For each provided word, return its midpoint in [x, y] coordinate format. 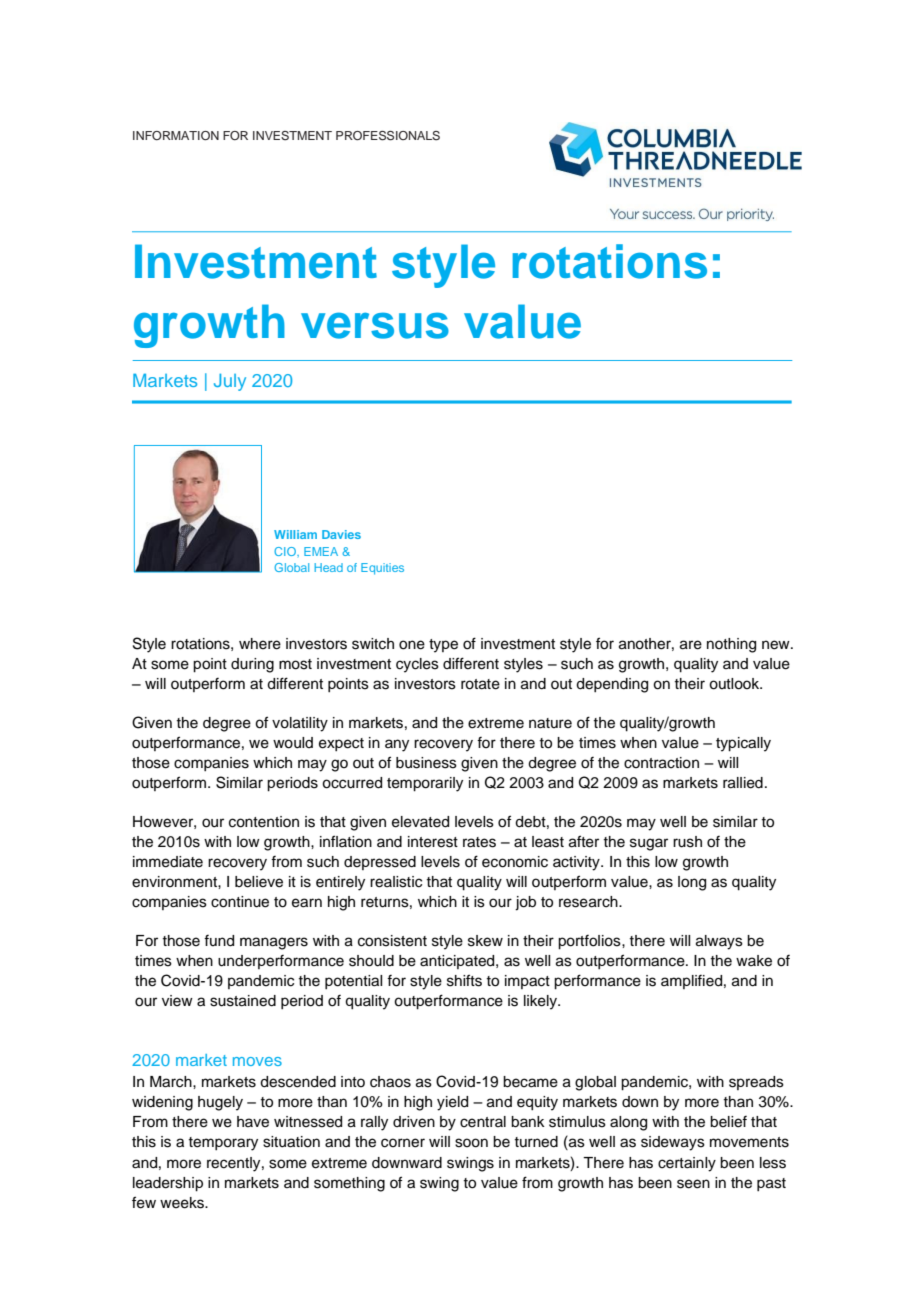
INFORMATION [176, 135]
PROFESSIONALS [388, 136]
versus [375, 325]
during [252, 665]
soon [471, 1143]
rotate [480, 684]
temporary [223, 1144]
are [691, 645]
